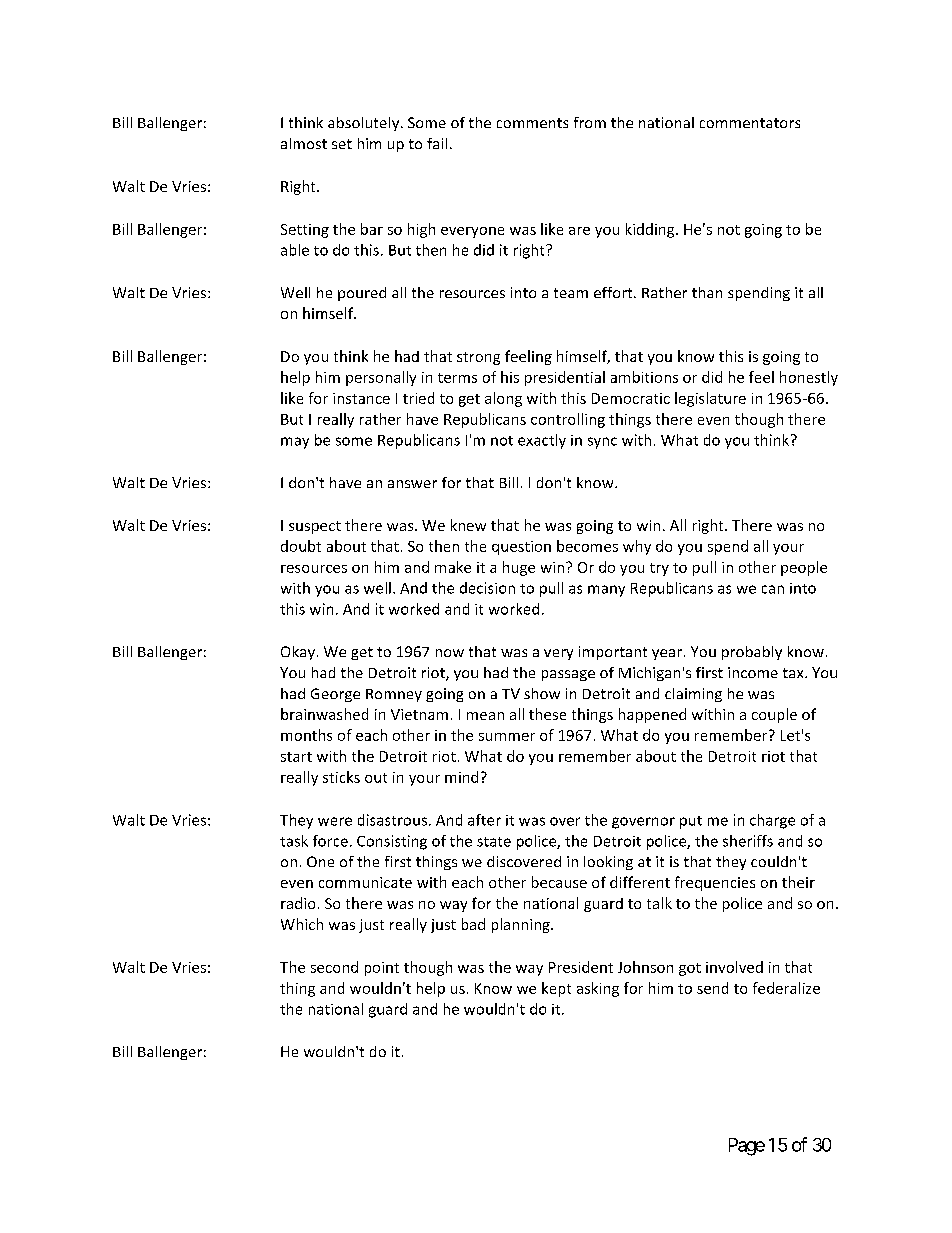  Describe the element at coordinates (532, 123) in the page. I see `comments` at that location.
